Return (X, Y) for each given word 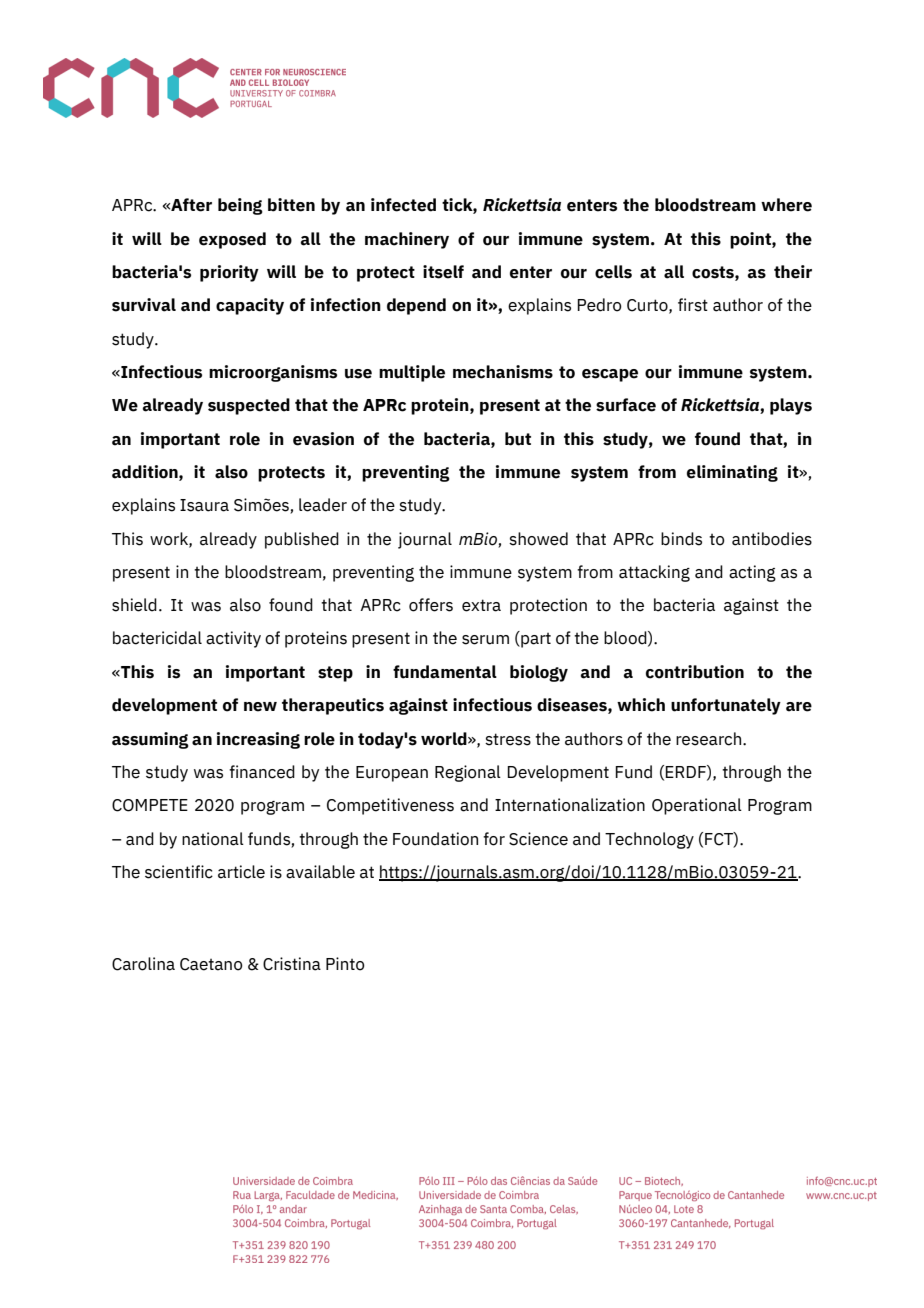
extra (481, 605)
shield (134, 605)
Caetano (211, 964)
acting (752, 573)
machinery (407, 240)
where (786, 205)
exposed (232, 240)
